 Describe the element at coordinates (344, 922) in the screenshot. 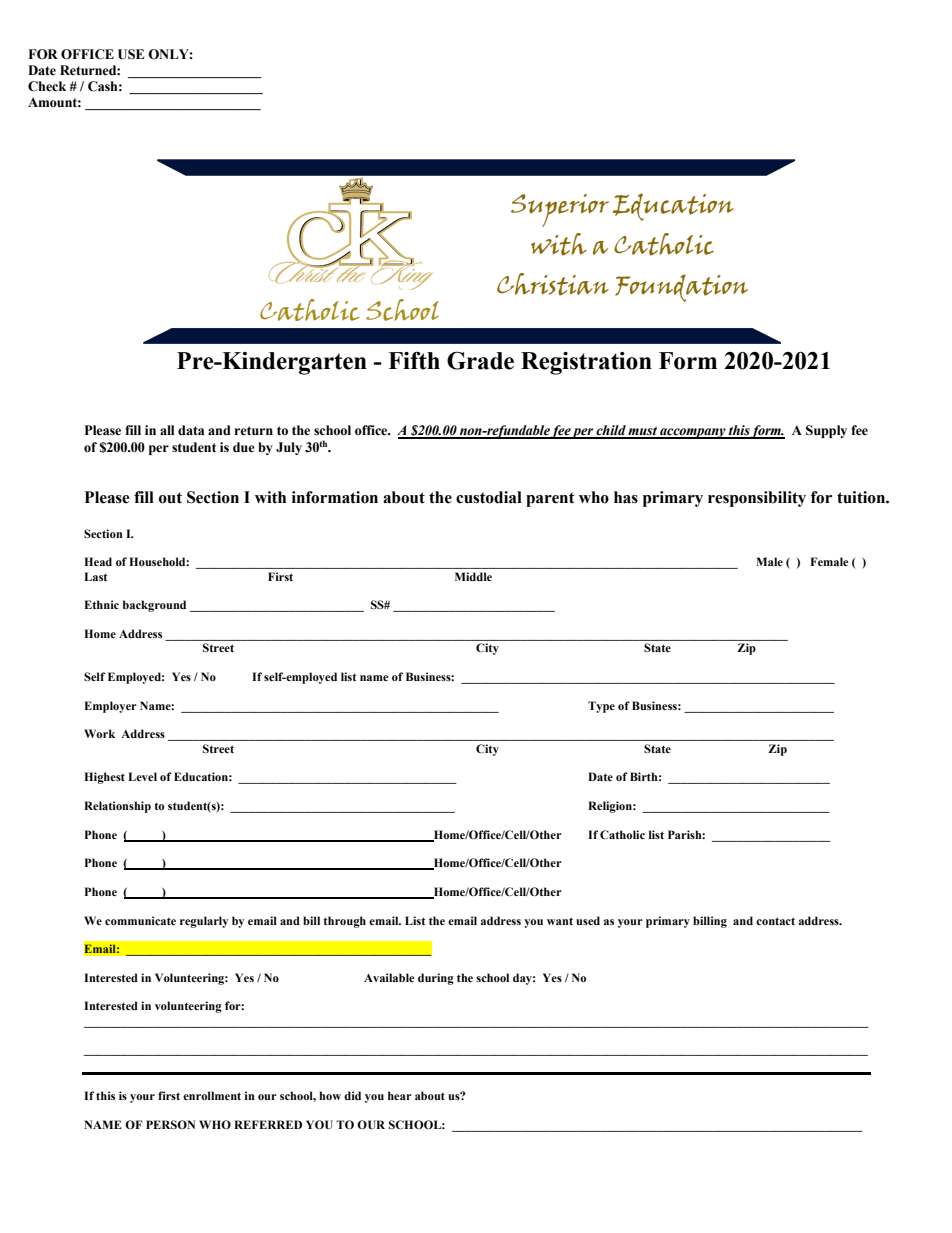

I see `through` at that location.
